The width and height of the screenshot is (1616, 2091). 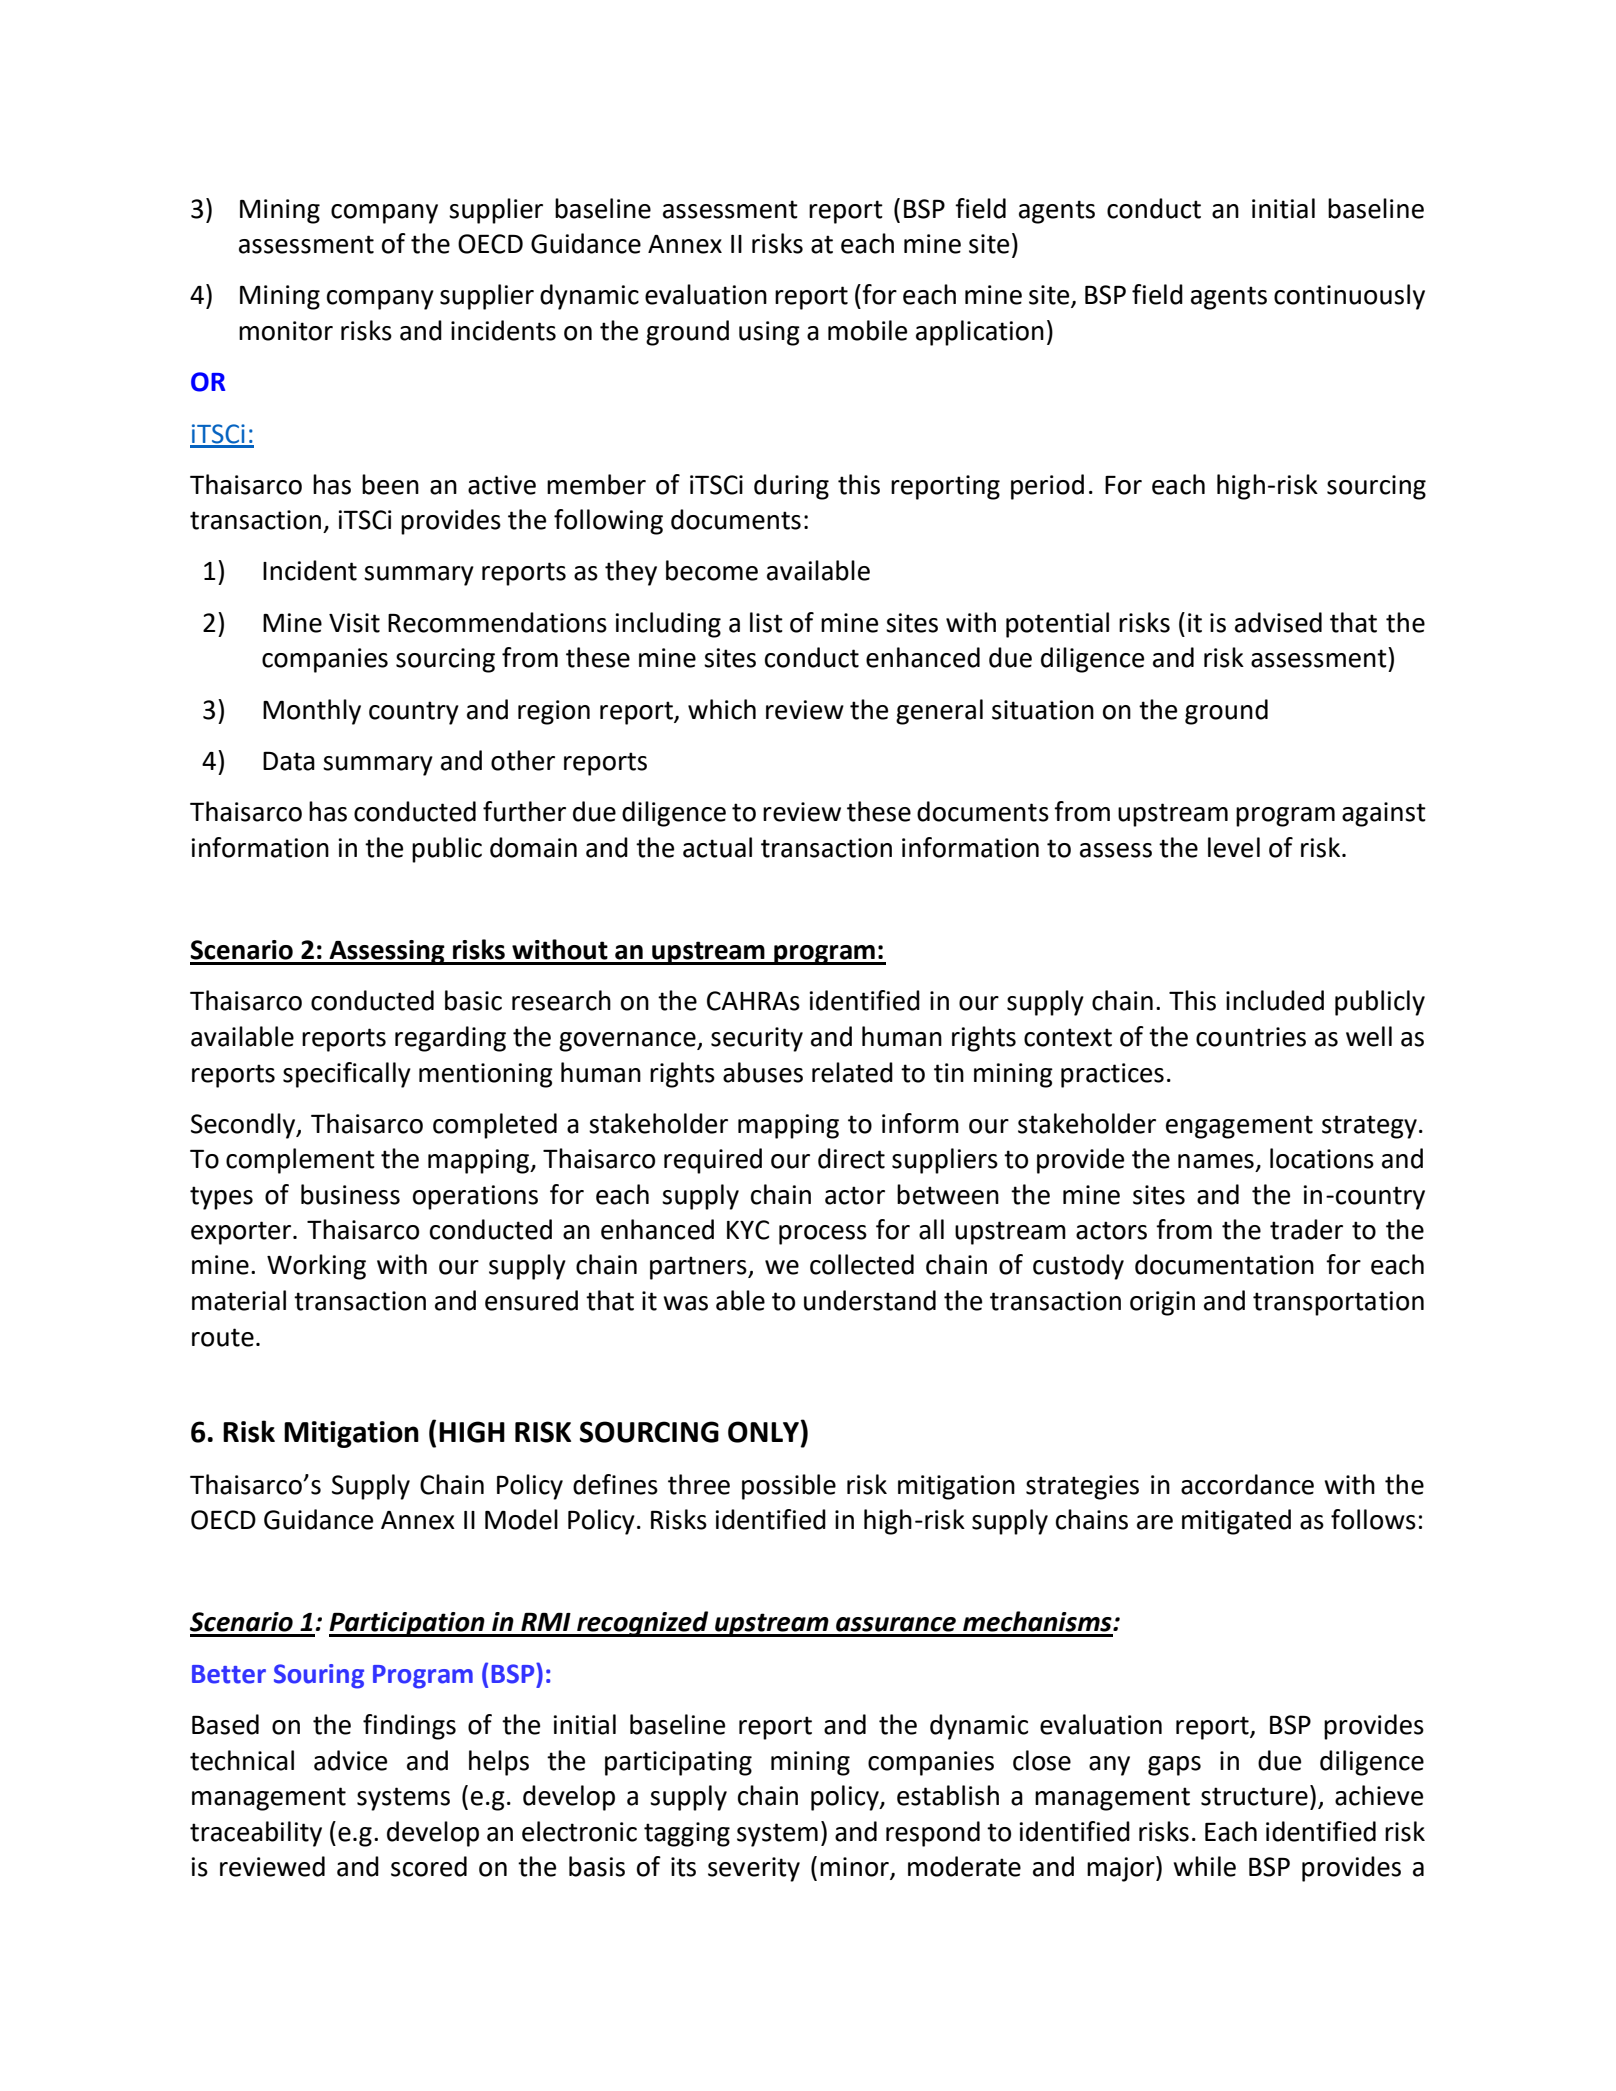 I want to click on Monthly, so click(x=312, y=712).
